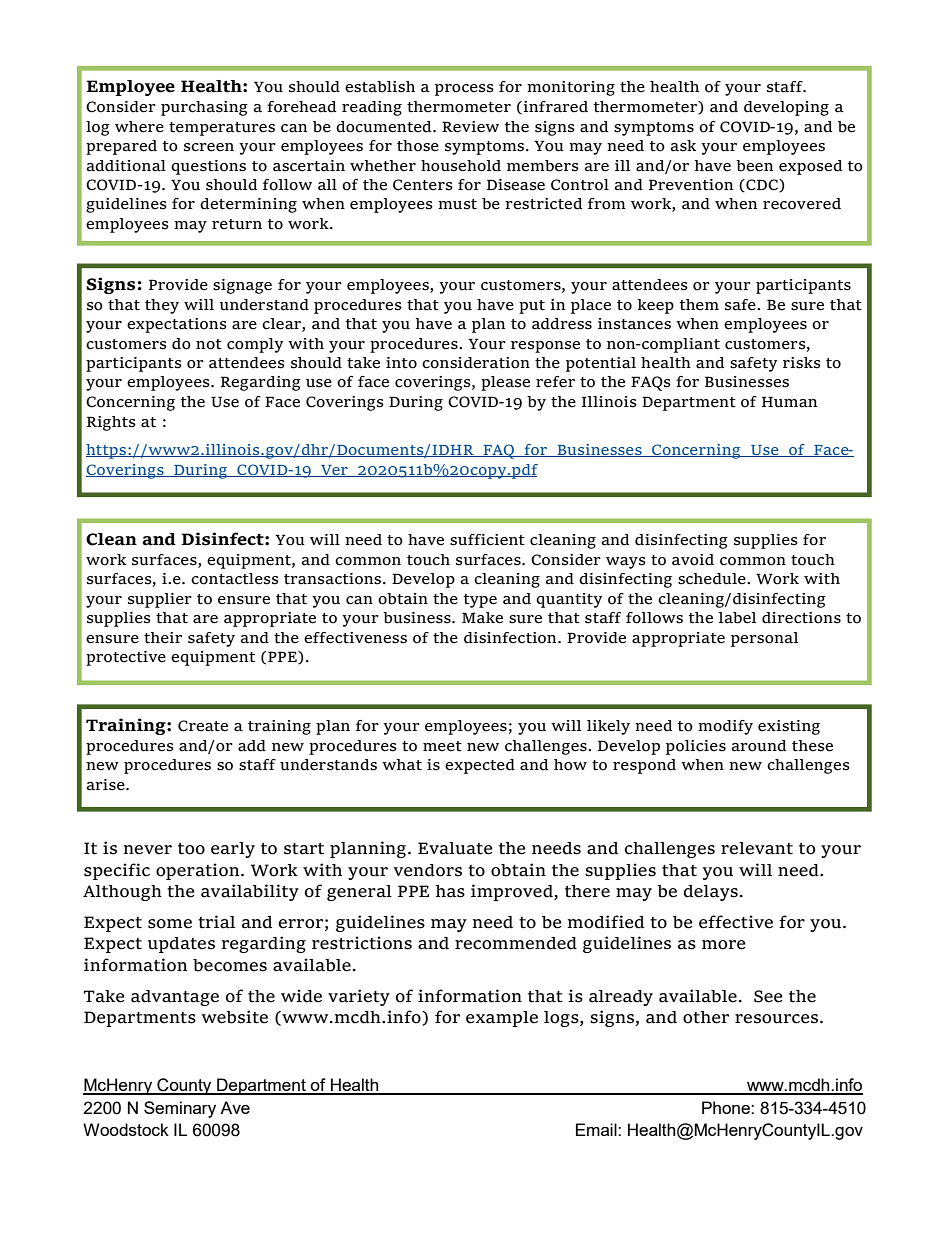 Image resolution: width=952 pixels, height=1233 pixels. I want to click on not, so click(209, 344).
